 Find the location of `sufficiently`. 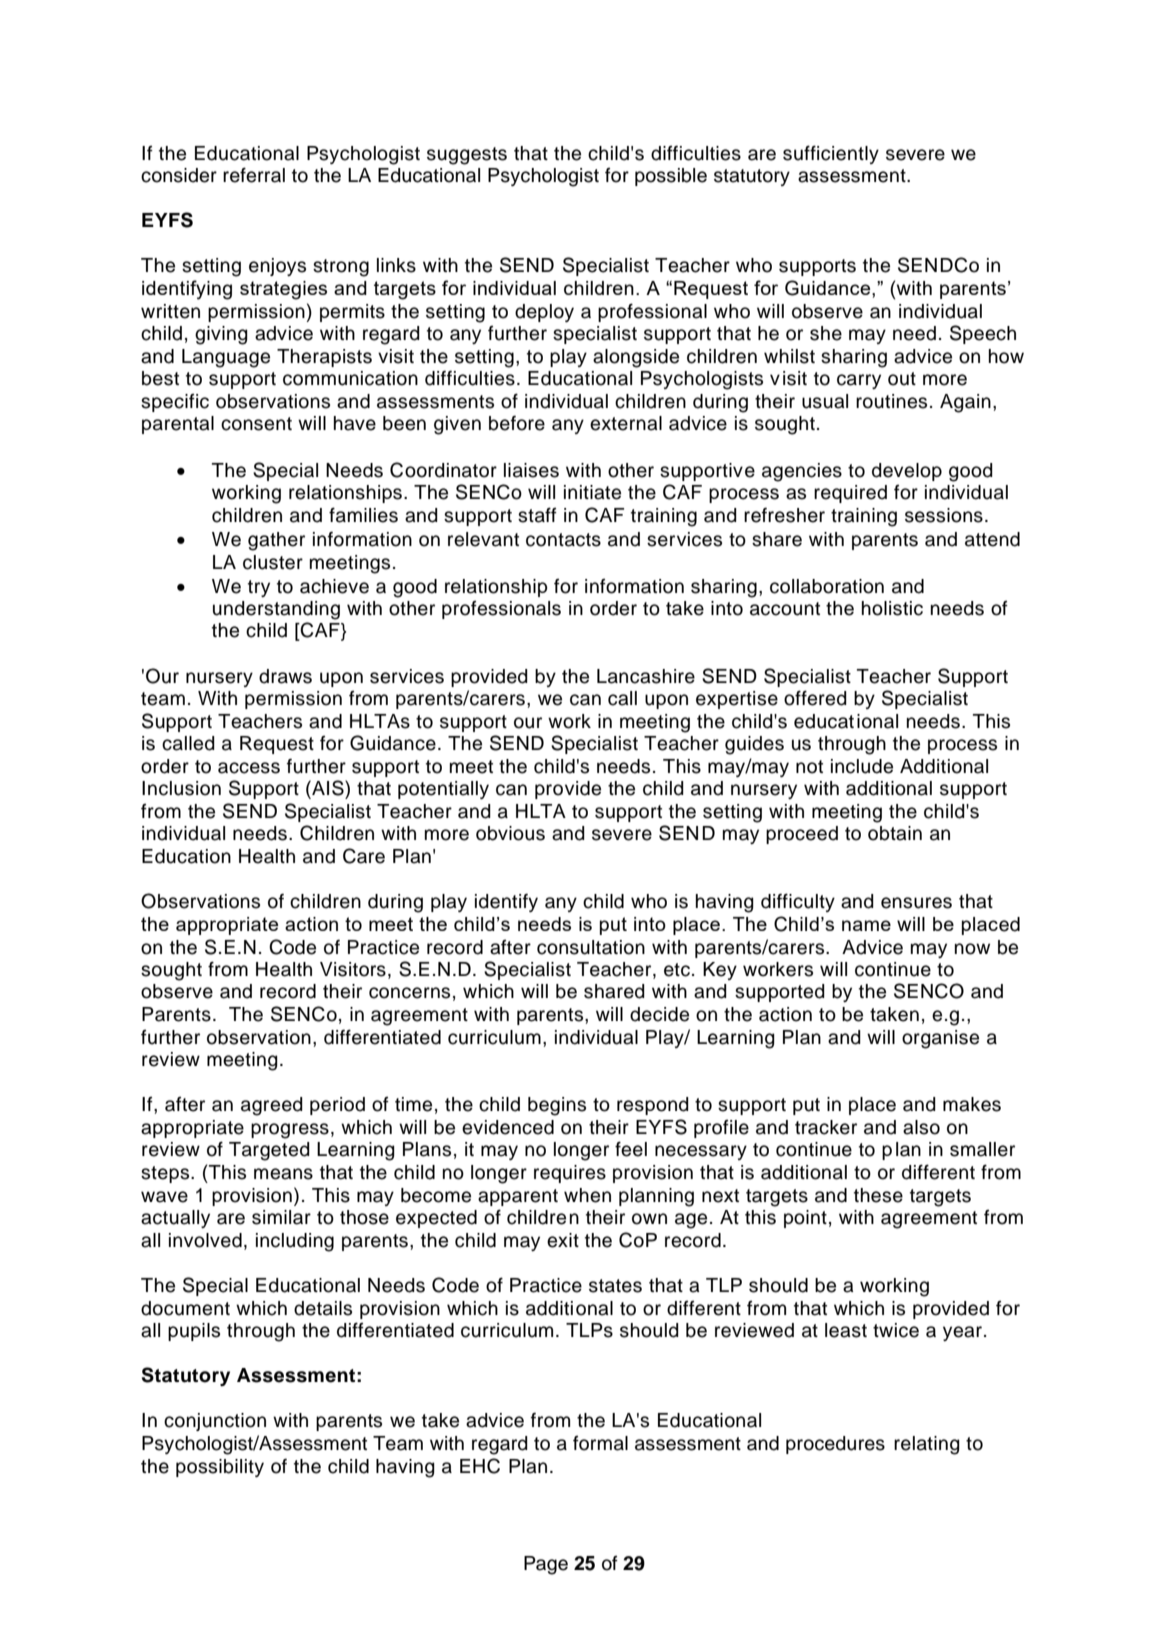

sufficiently is located at coordinates (831, 154).
